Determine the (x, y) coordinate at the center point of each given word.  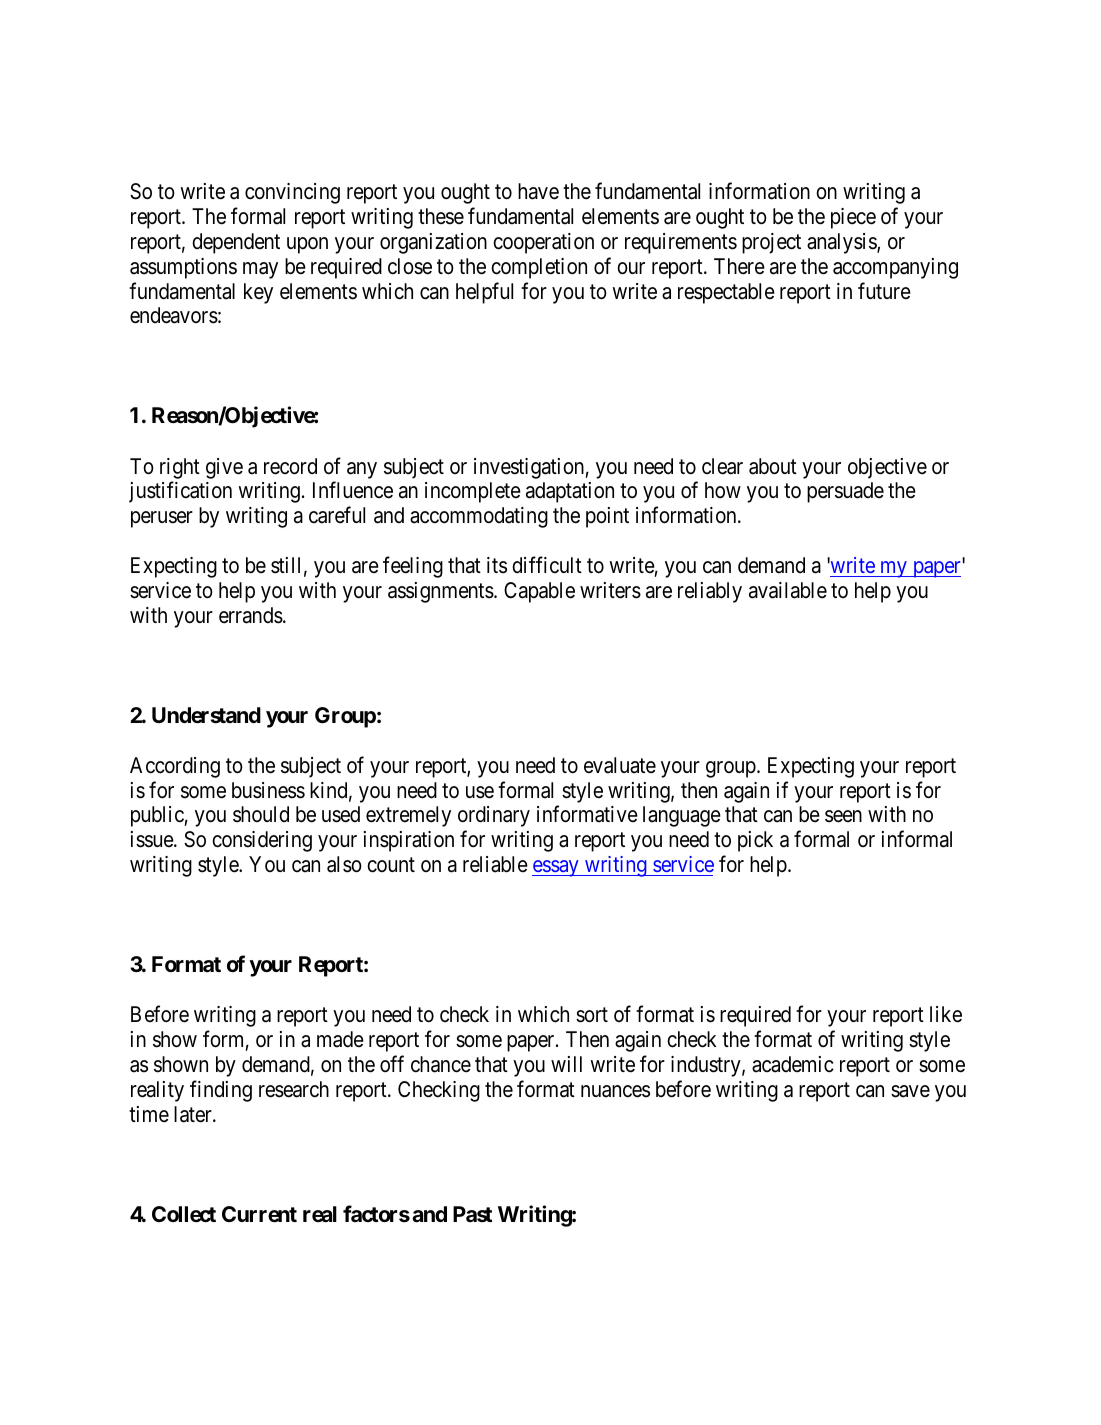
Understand (206, 715)
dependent (236, 243)
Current (259, 1214)
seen (843, 817)
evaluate (620, 765)
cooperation (543, 243)
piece (853, 218)
